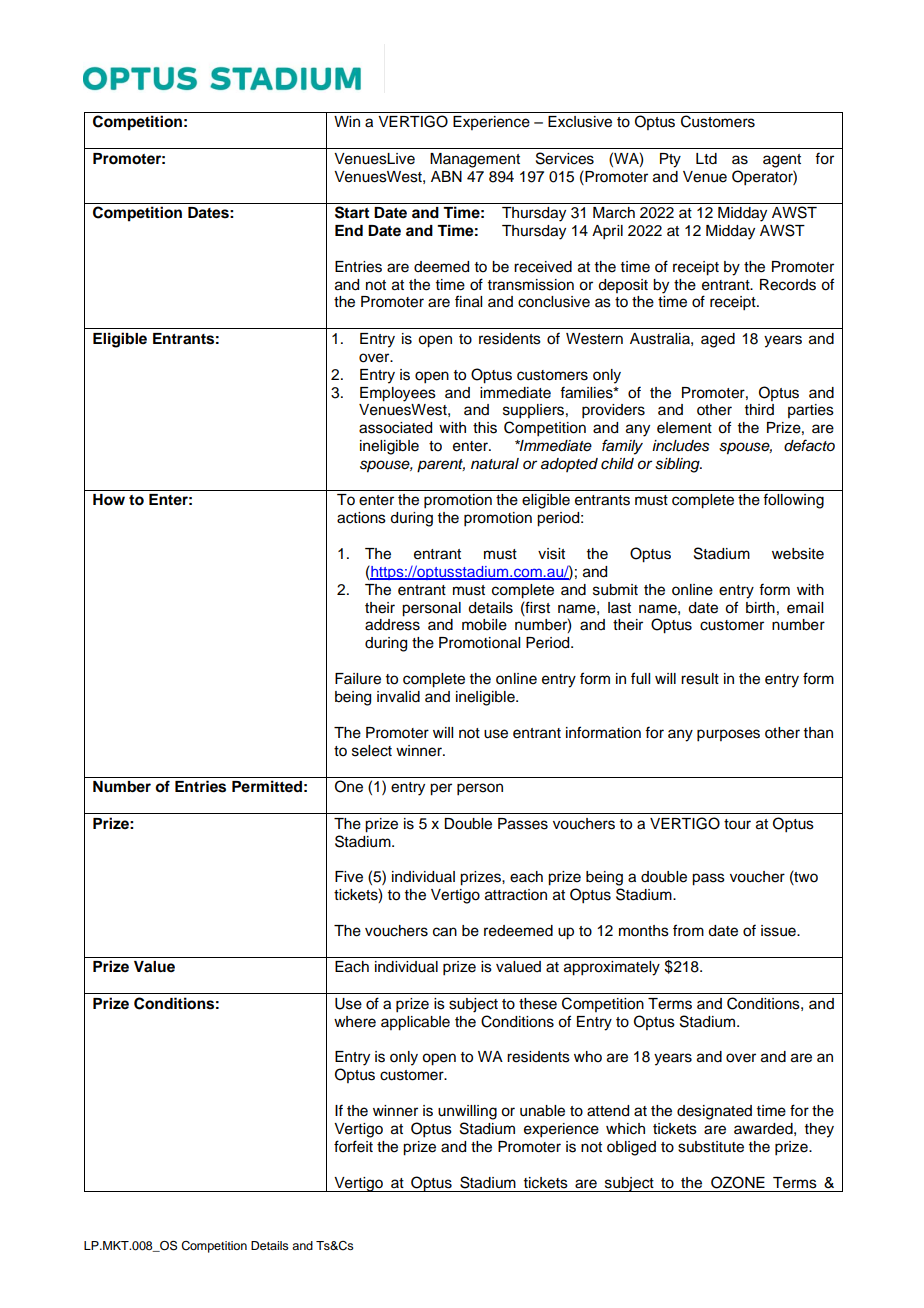 The image size is (924, 1308). I want to click on Start, so click(352, 212).
